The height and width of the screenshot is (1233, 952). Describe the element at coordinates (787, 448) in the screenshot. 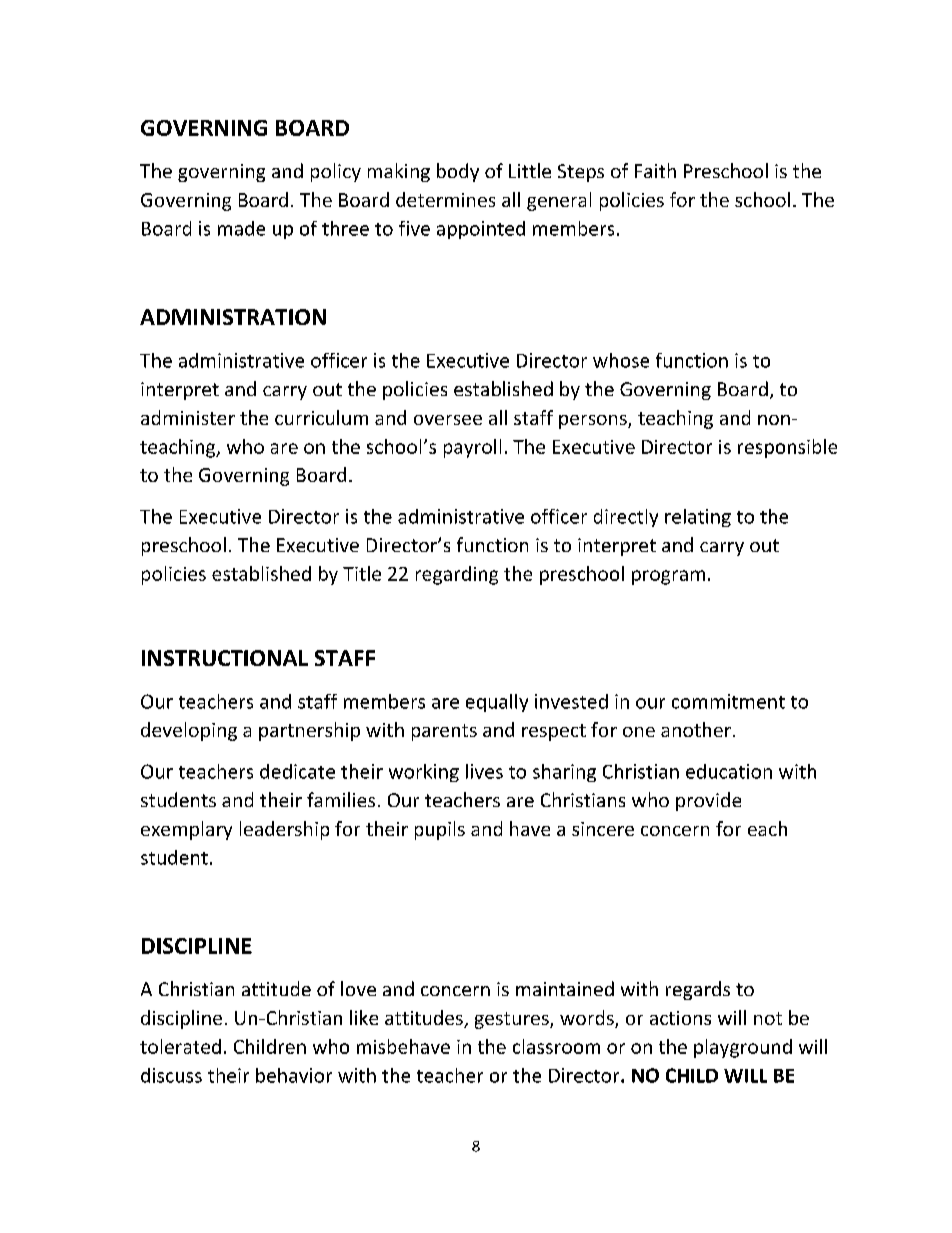

I see `responsible` at that location.
